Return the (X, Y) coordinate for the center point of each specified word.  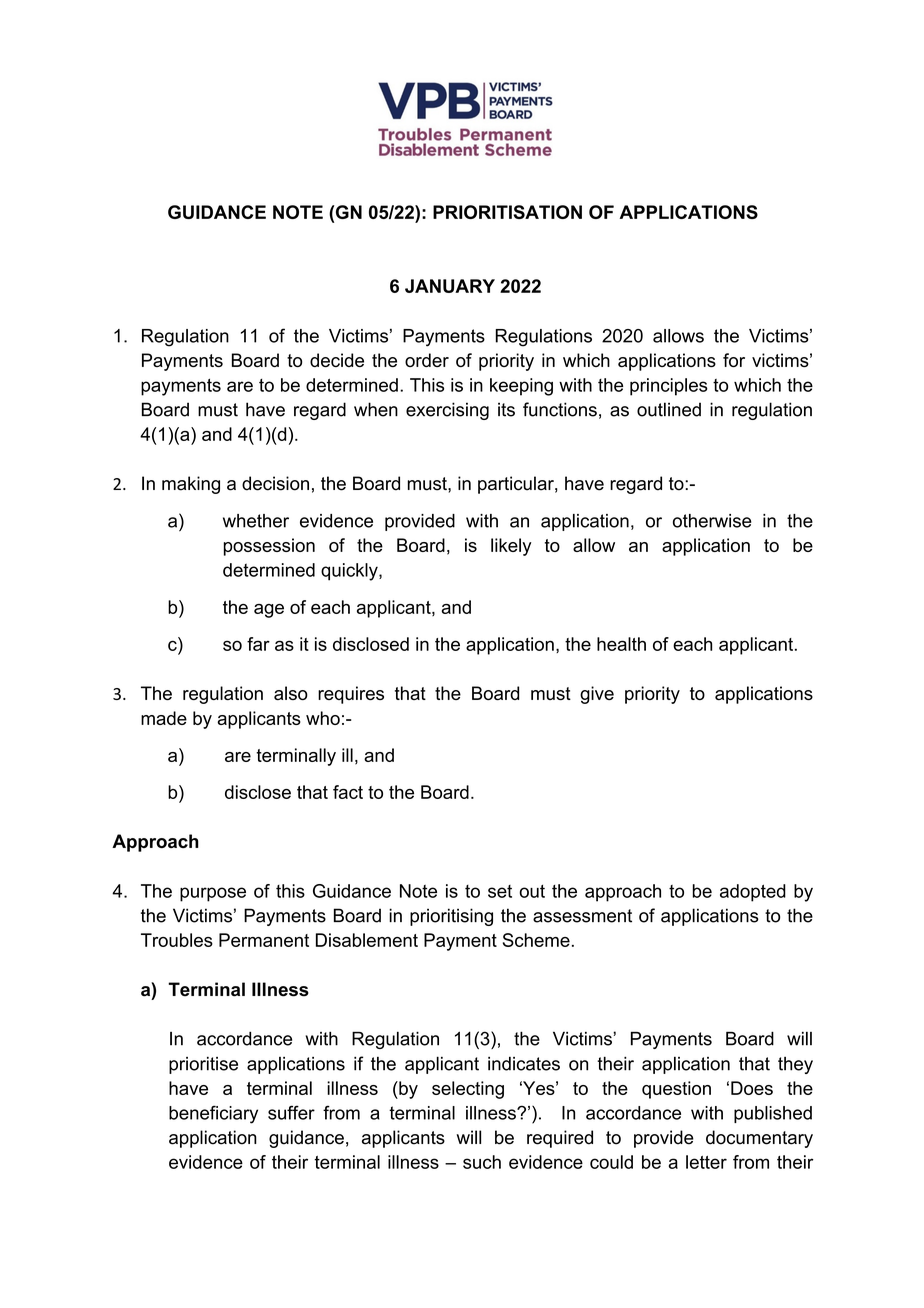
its (506, 409)
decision (275, 483)
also (291, 693)
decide (337, 360)
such (482, 1162)
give (597, 695)
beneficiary (213, 1114)
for (734, 360)
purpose (213, 894)
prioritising (451, 917)
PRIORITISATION (507, 212)
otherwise (712, 521)
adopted (753, 893)
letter (706, 1162)
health (621, 644)
